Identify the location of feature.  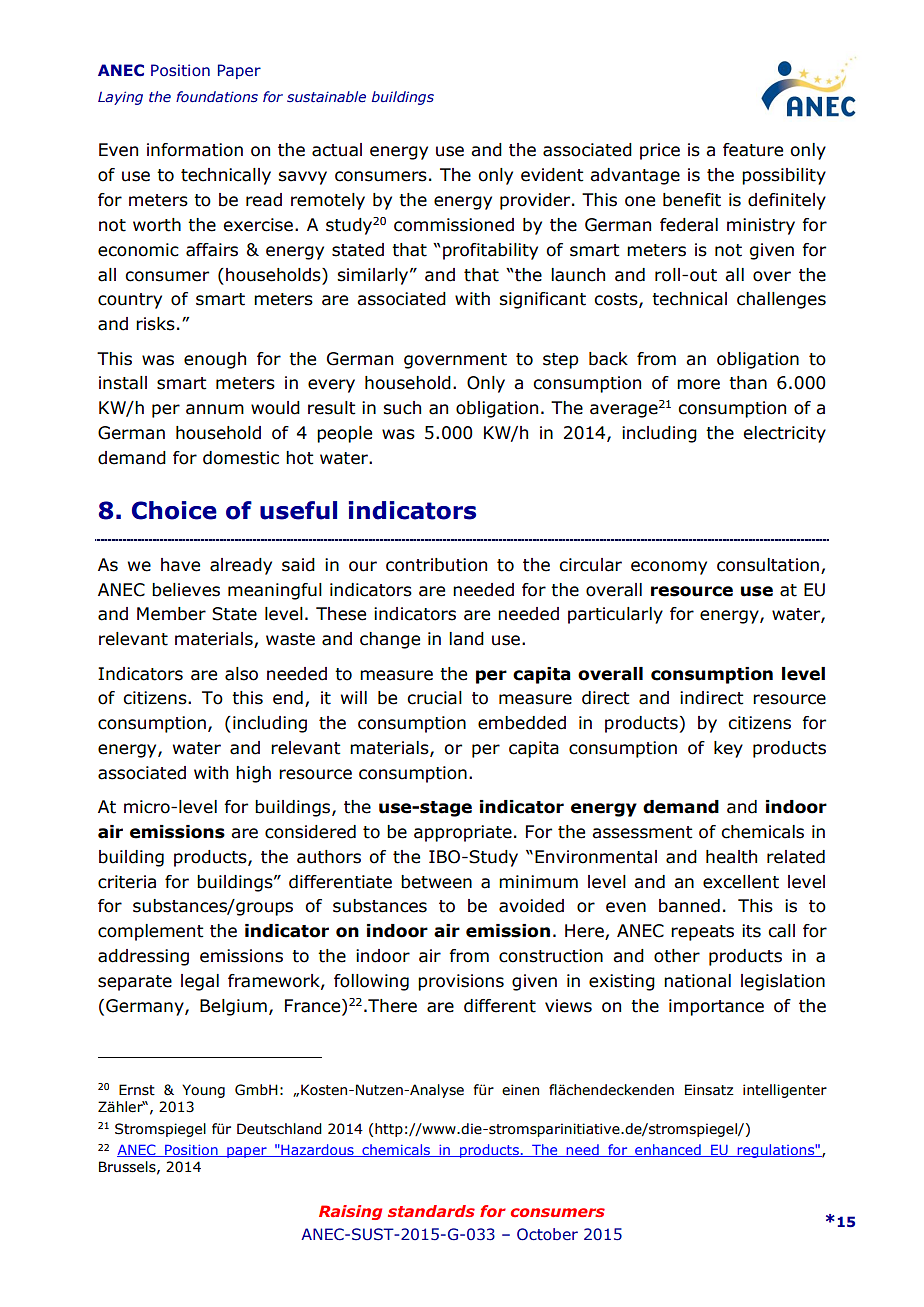
(753, 150).
